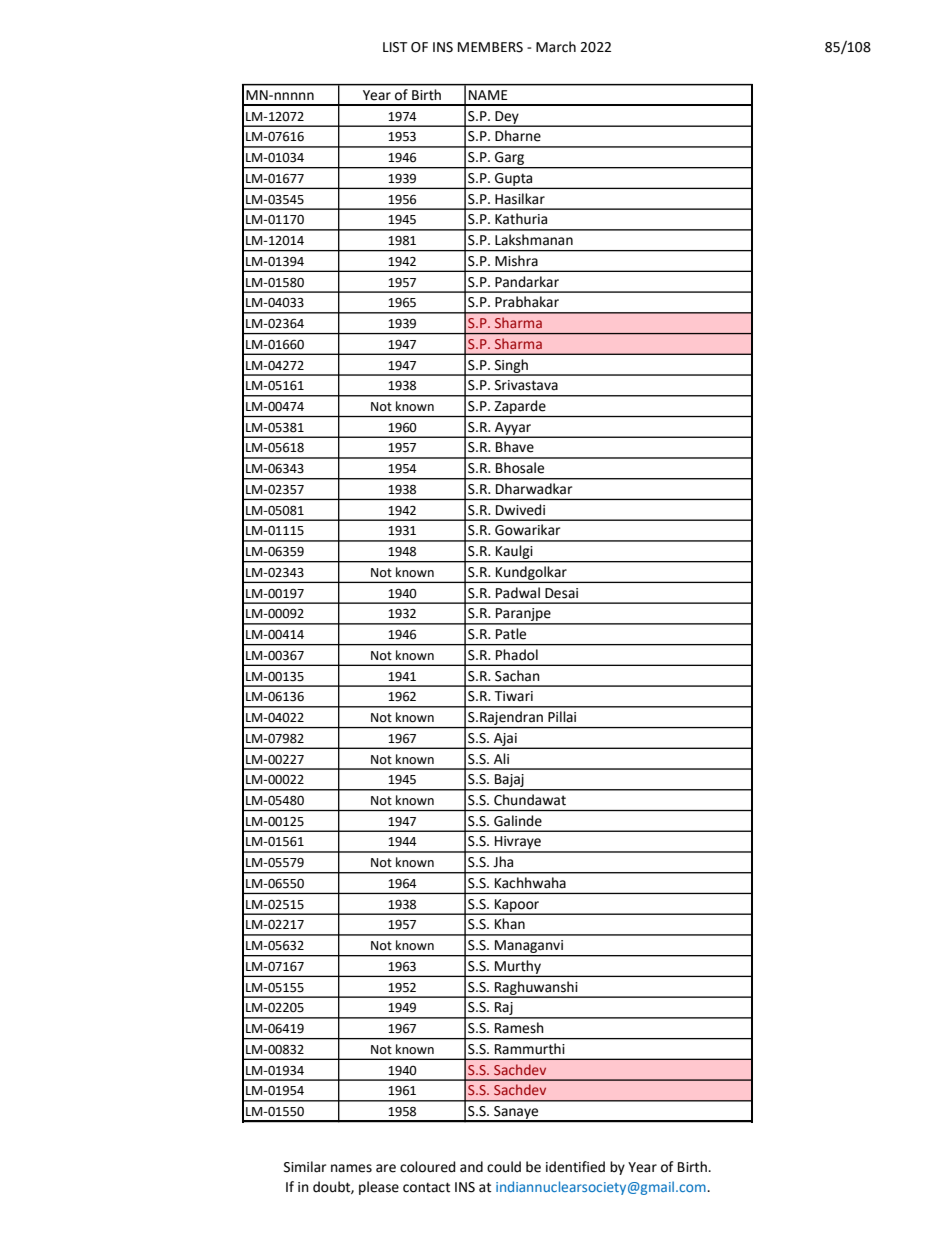  What do you see at coordinates (503, 862) in the document?
I see `Jha` at bounding box center [503, 862].
